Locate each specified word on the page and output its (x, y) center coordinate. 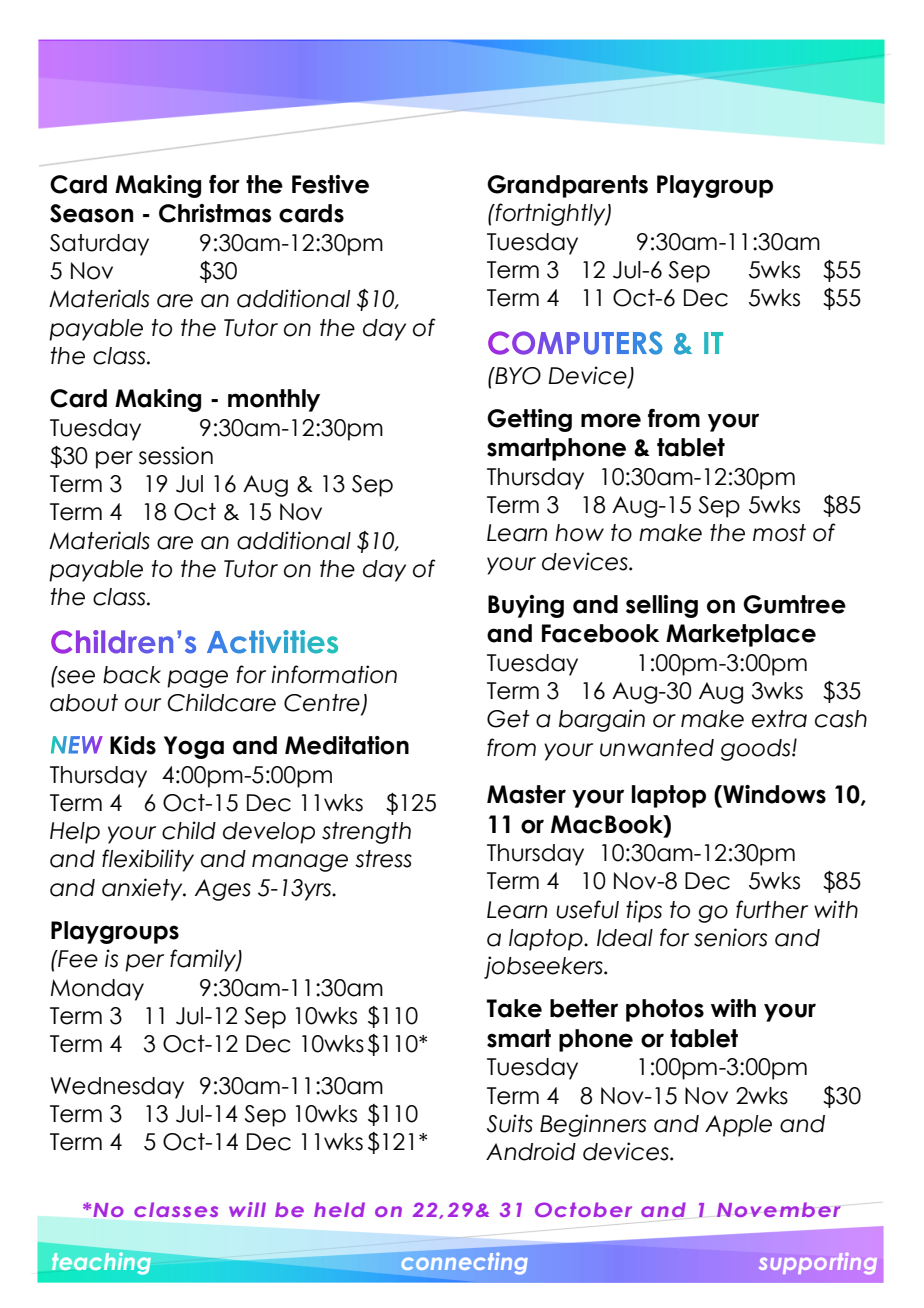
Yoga (194, 747)
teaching (103, 1262)
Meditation (347, 745)
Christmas (215, 213)
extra (779, 719)
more (611, 420)
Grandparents (567, 186)
